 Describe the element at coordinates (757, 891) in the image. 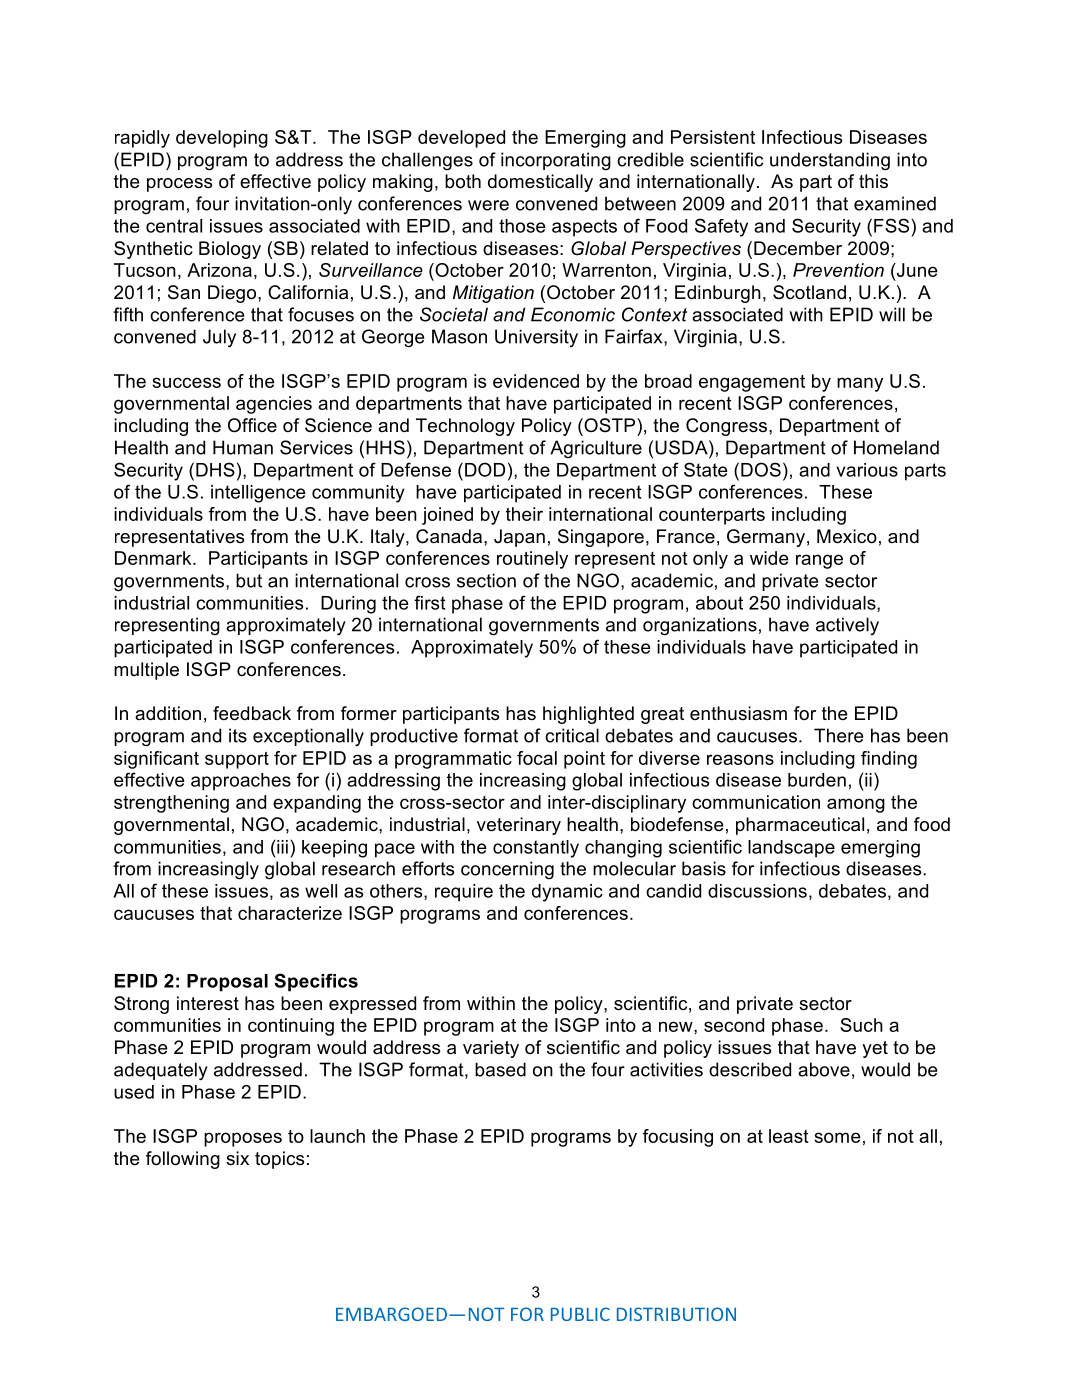

I see `discussions` at that location.
